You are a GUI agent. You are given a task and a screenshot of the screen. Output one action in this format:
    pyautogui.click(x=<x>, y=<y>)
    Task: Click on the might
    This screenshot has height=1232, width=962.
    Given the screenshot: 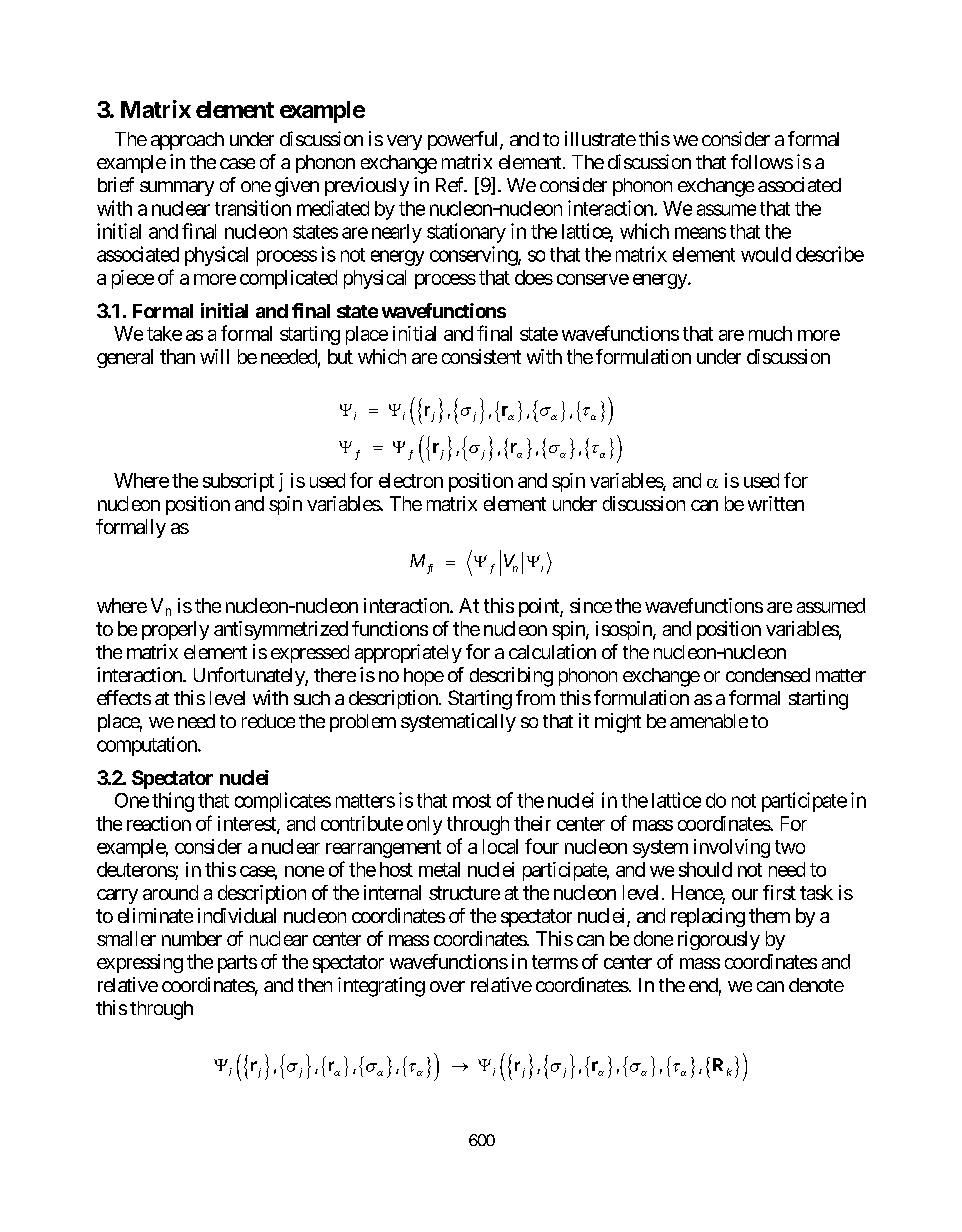 What is the action you would take?
    pyautogui.click(x=618, y=723)
